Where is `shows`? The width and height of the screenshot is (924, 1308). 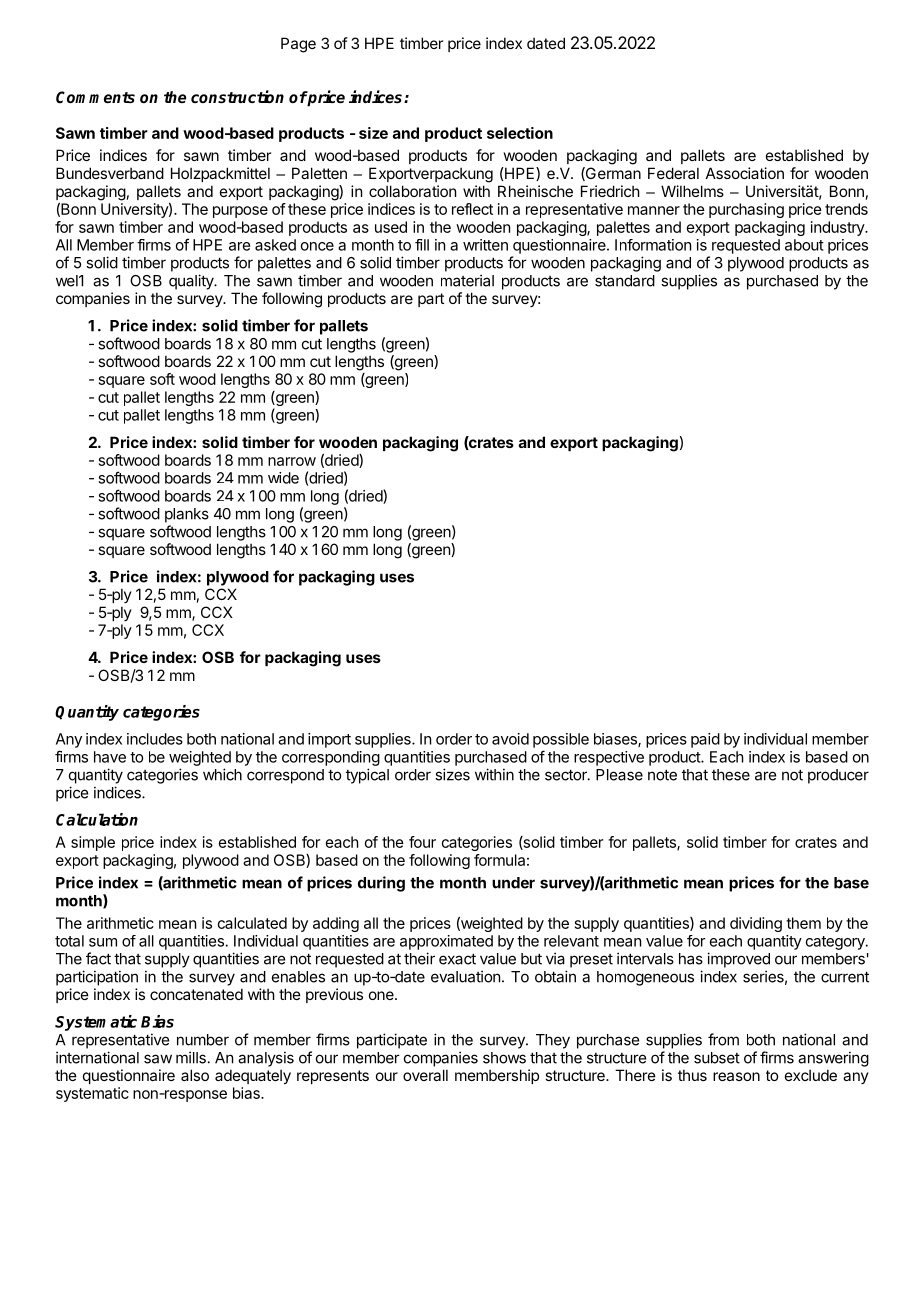
shows is located at coordinates (504, 1058).
